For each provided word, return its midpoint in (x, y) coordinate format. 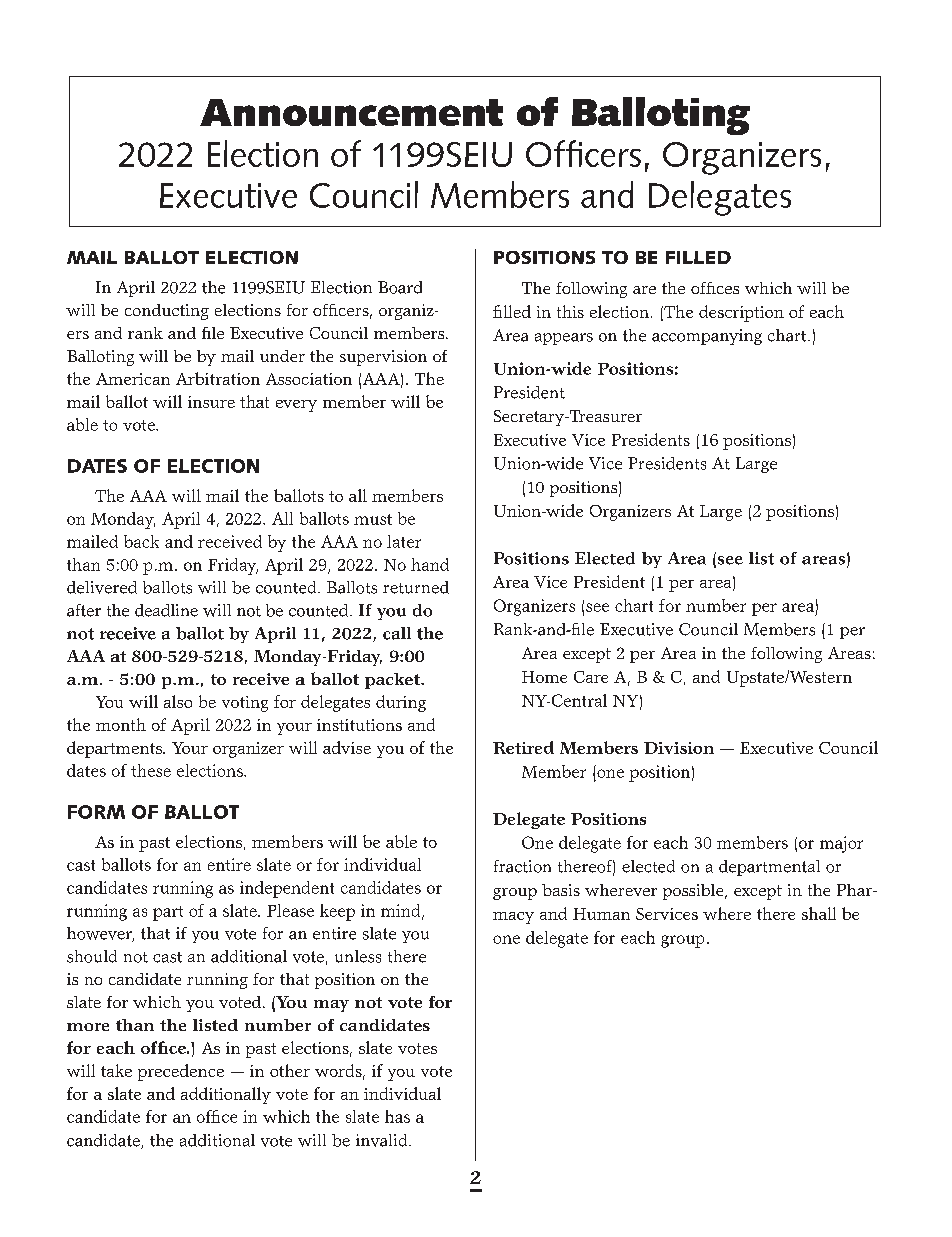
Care (591, 677)
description (741, 313)
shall (819, 913)
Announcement (351, 112)
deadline (166, 610)
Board (400, 287)
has (397, 1116)
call (397, 633)
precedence (181, 1072)
